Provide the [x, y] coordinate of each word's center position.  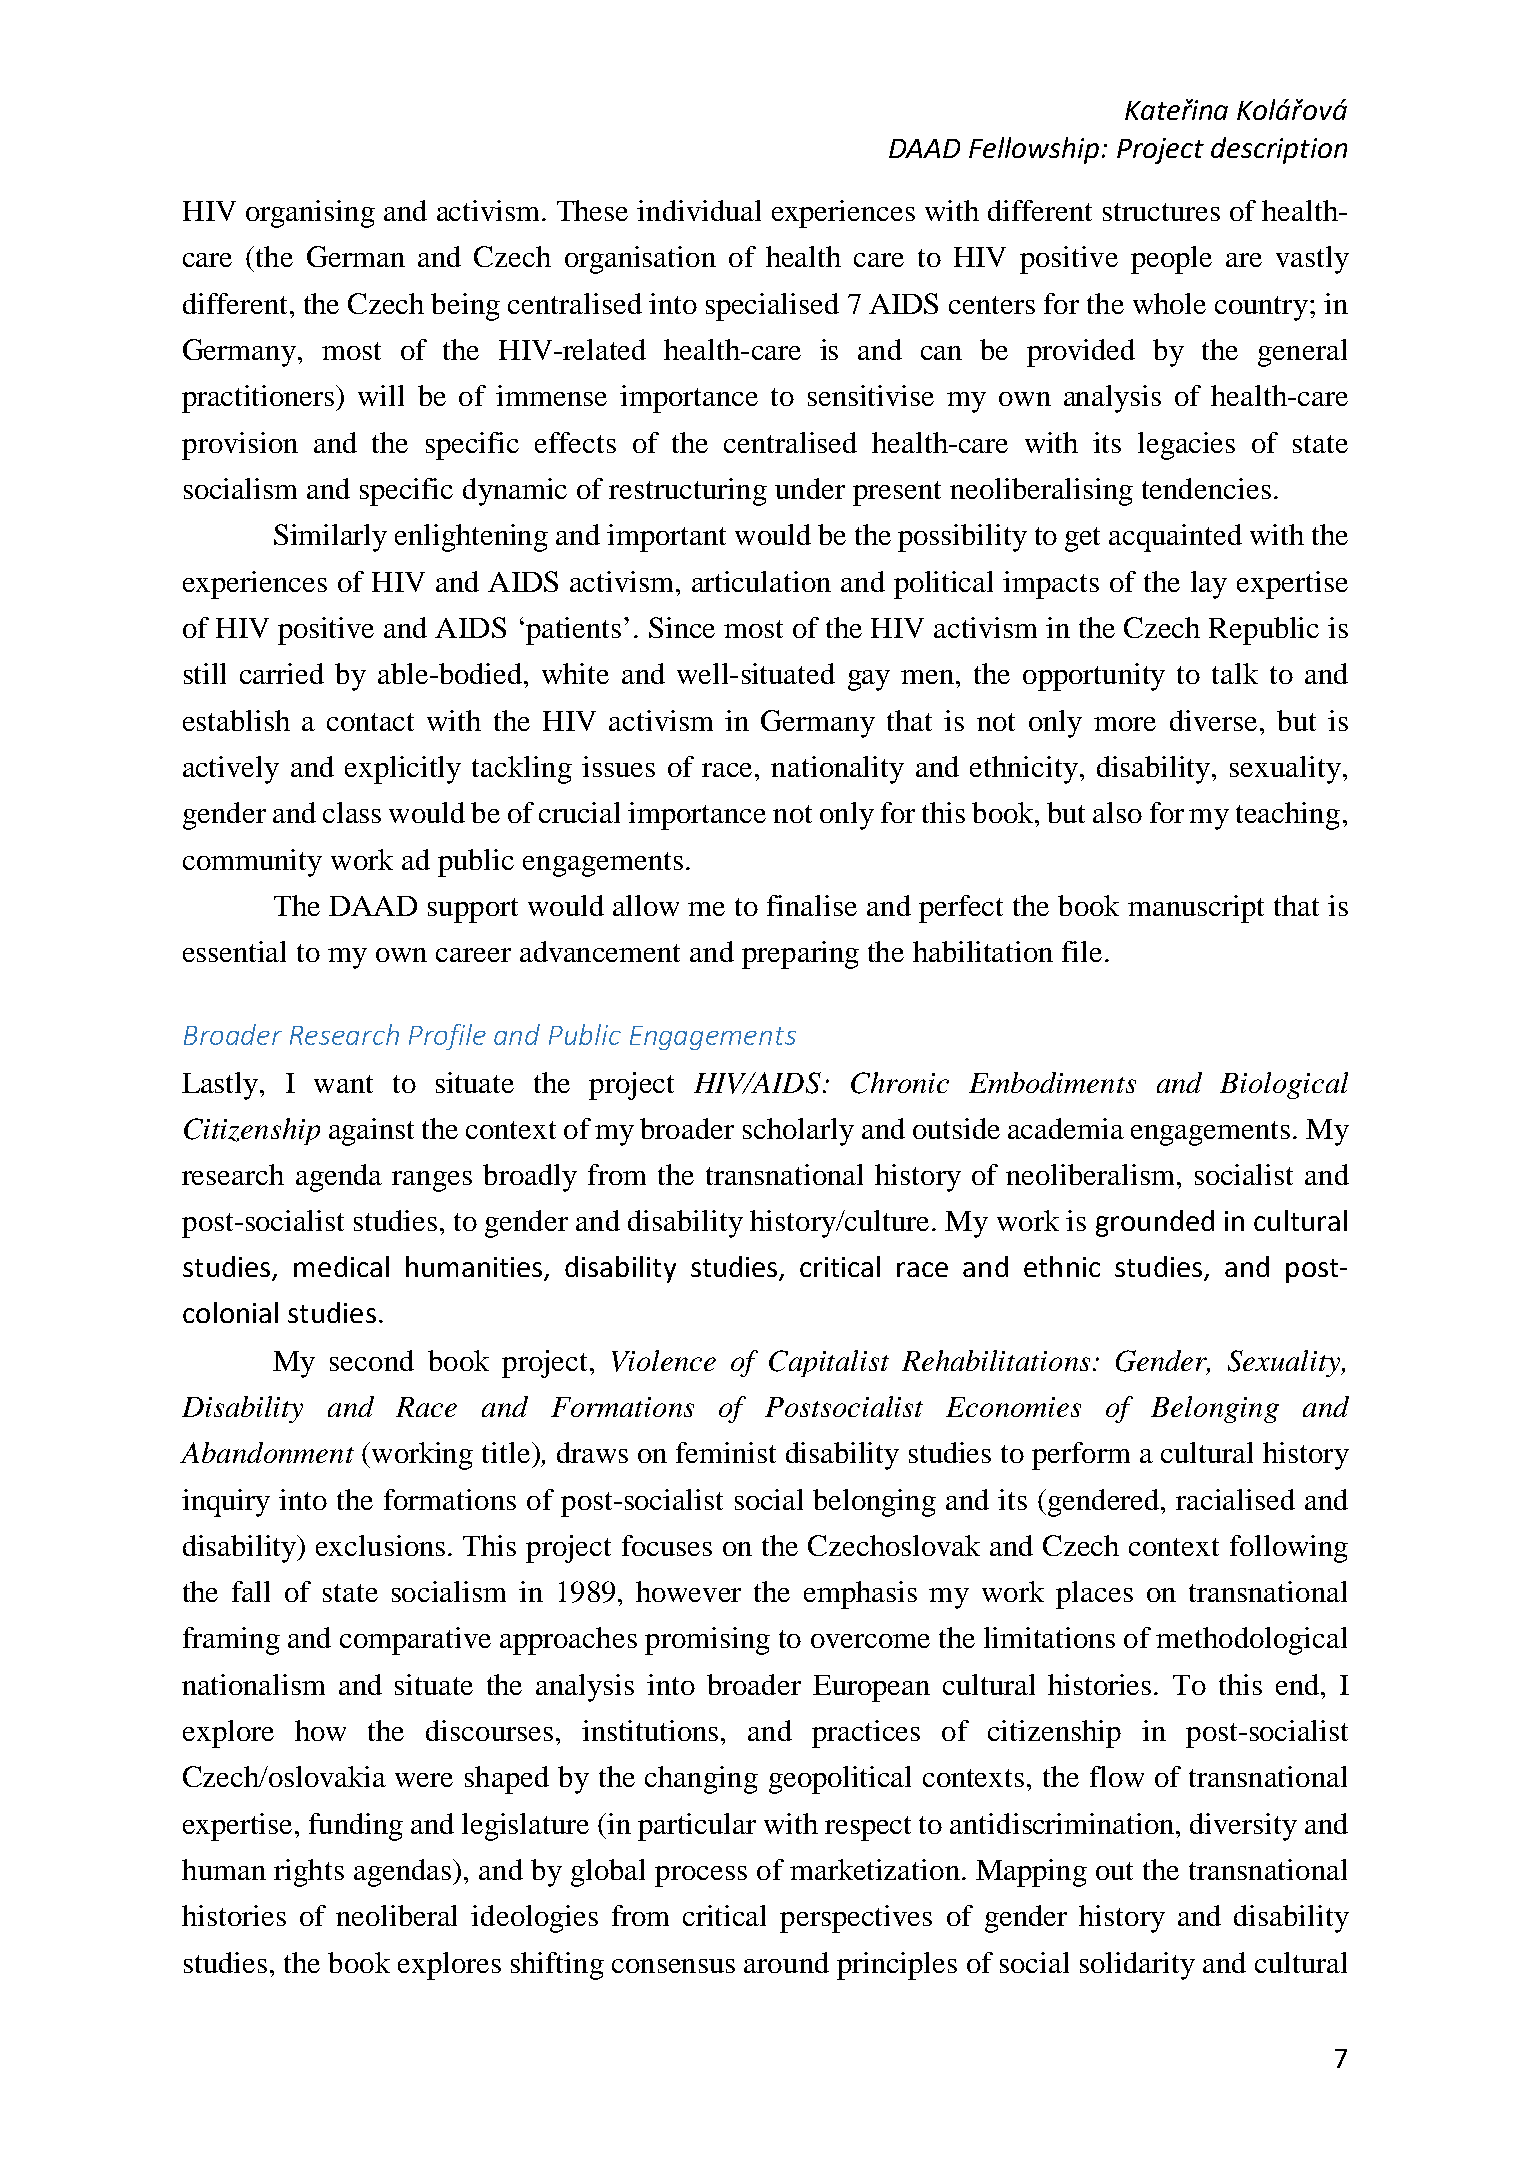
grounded [1155, 1223]
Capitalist [829, 1363]
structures [1161, 212]
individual [699, 210]
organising [310, 214]
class [352, 812]
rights [309, 1873]
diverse [1213, 720]
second [372, 1360]
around [786, 1962]
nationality [837, 770]
